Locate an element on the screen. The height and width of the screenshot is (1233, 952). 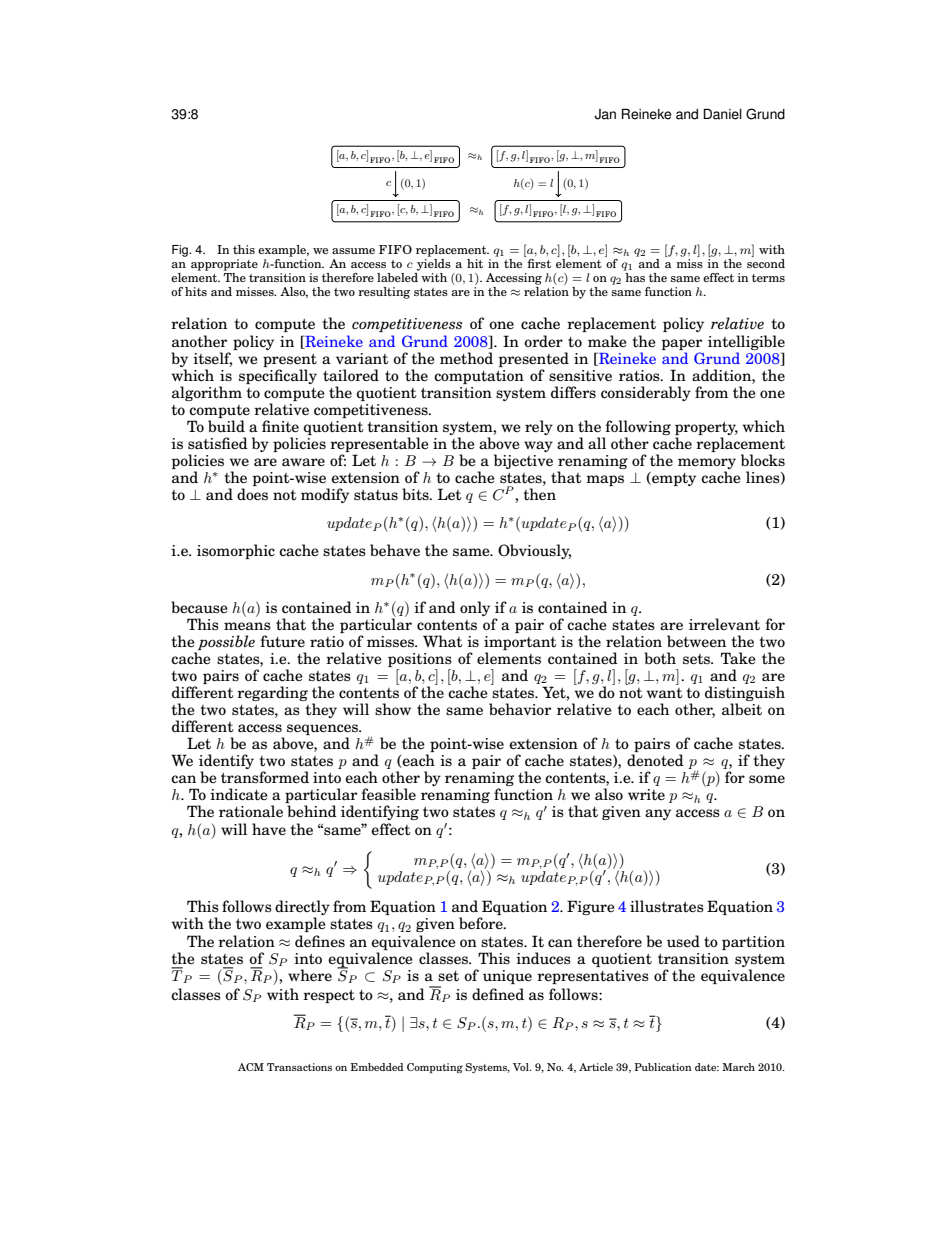
property is located at coordinates (706, 428).
